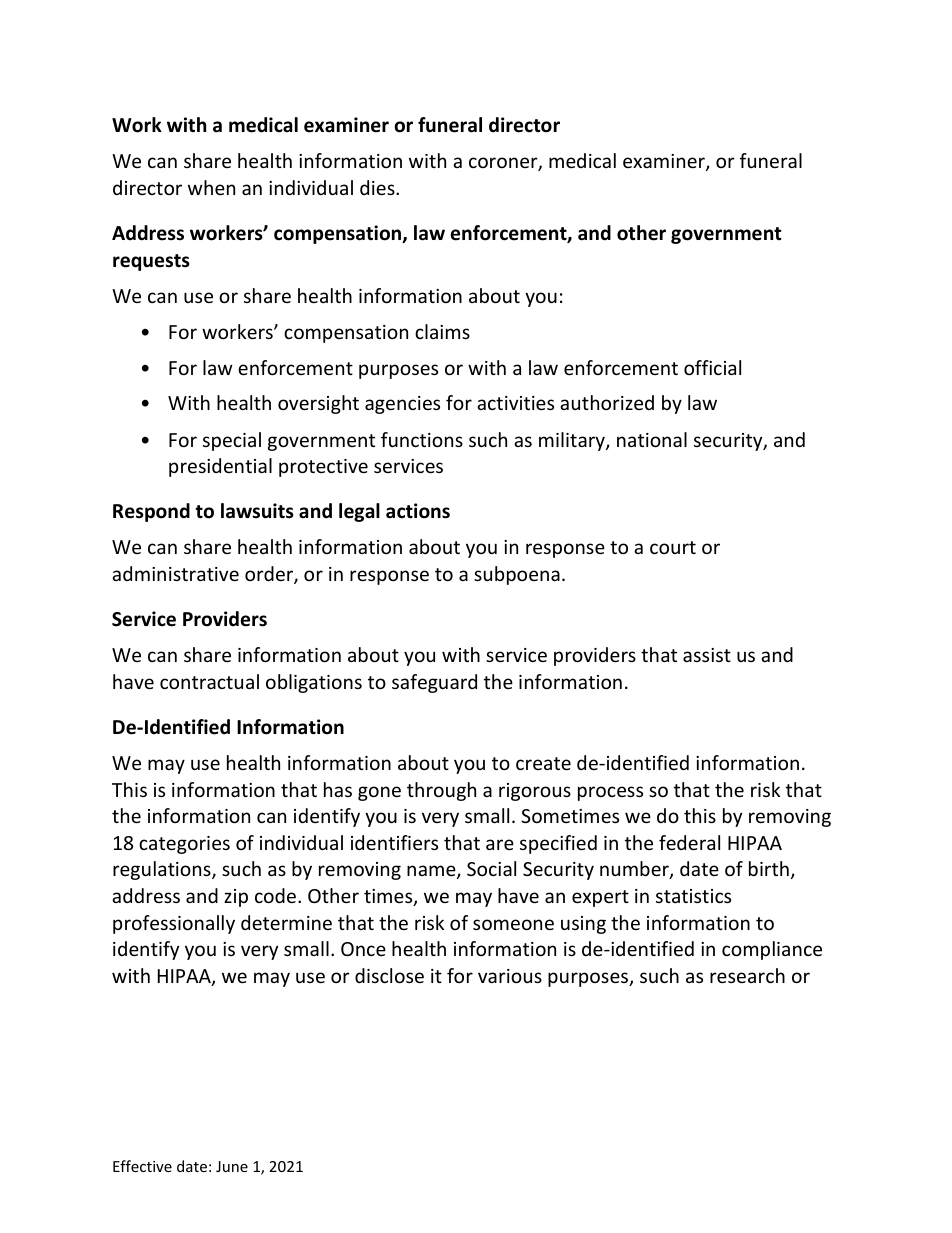 The height and width of the page is (1233, 952). Describe the element at coordinates (378, 187) in the page. I see `dies` at that location.
